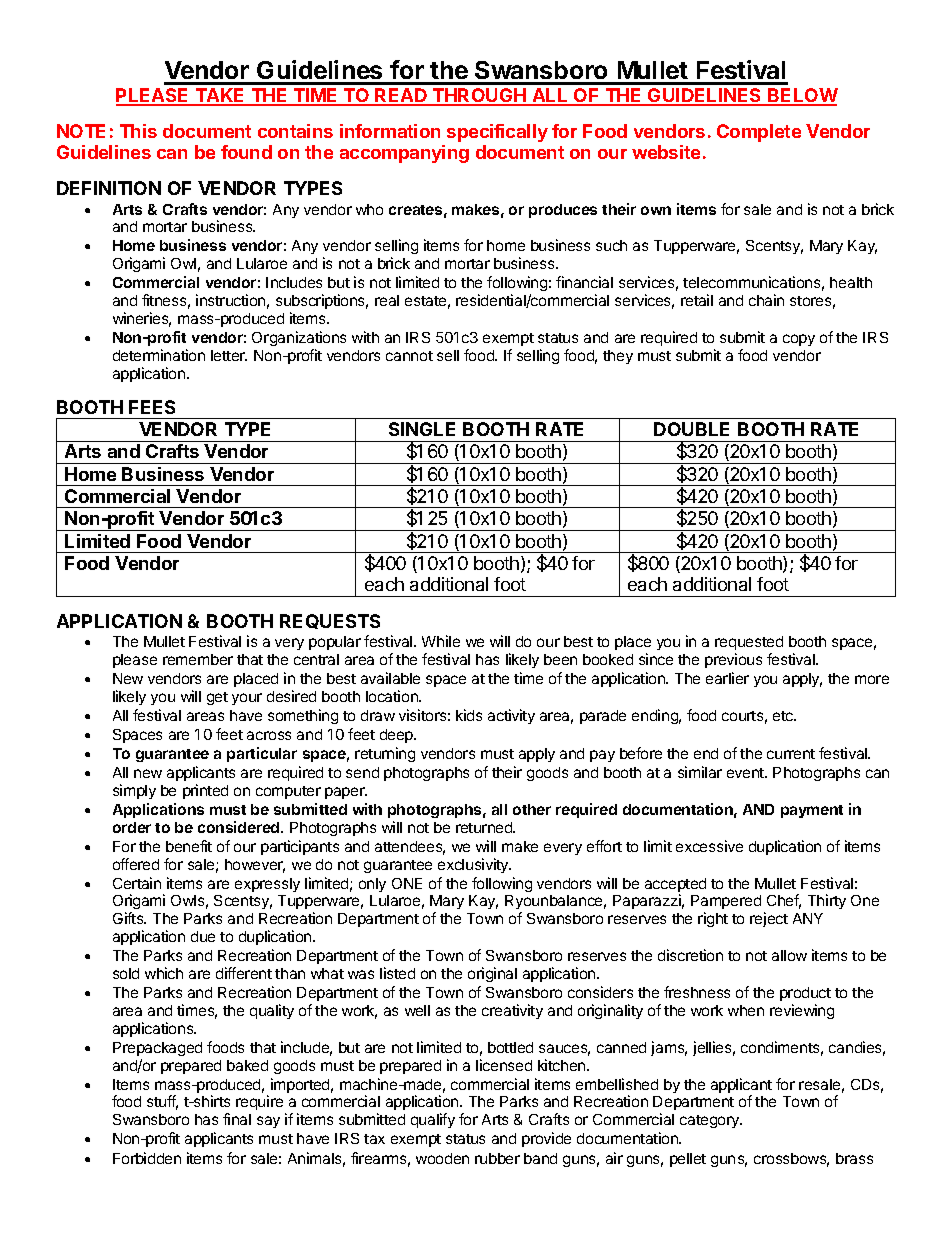  Describe the element at coordinates (152, 407) in the document. I see `FEES` at that location.
